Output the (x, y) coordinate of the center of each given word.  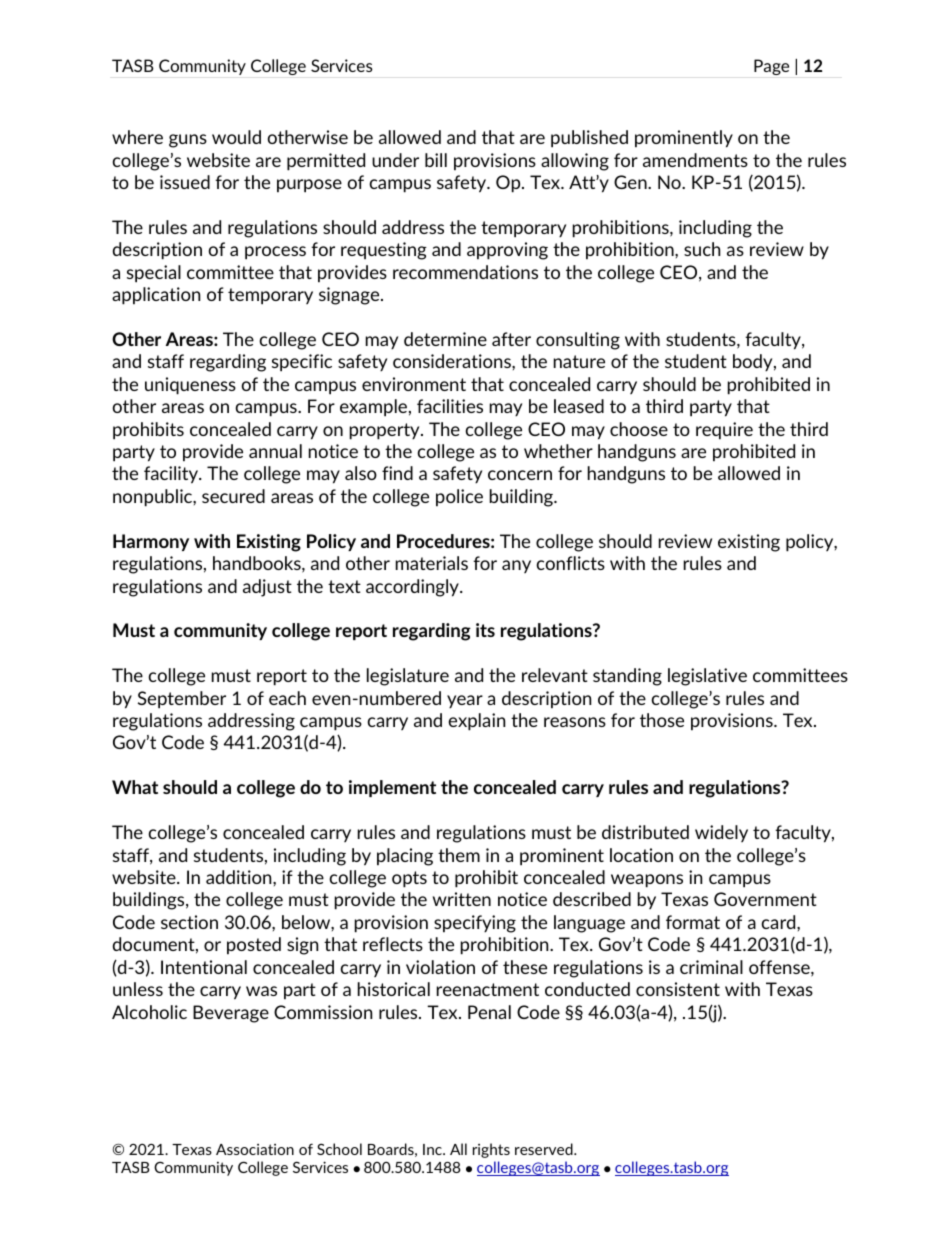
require (724, 431)
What (135, 787)
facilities (450, 406)
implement (392, 788)
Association (255, 1149)
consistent (678, 989)
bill (436, 160)
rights (491, 1150)
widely (721, 833)
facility (172, 475)
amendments (695, 160)
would (236, 137)
